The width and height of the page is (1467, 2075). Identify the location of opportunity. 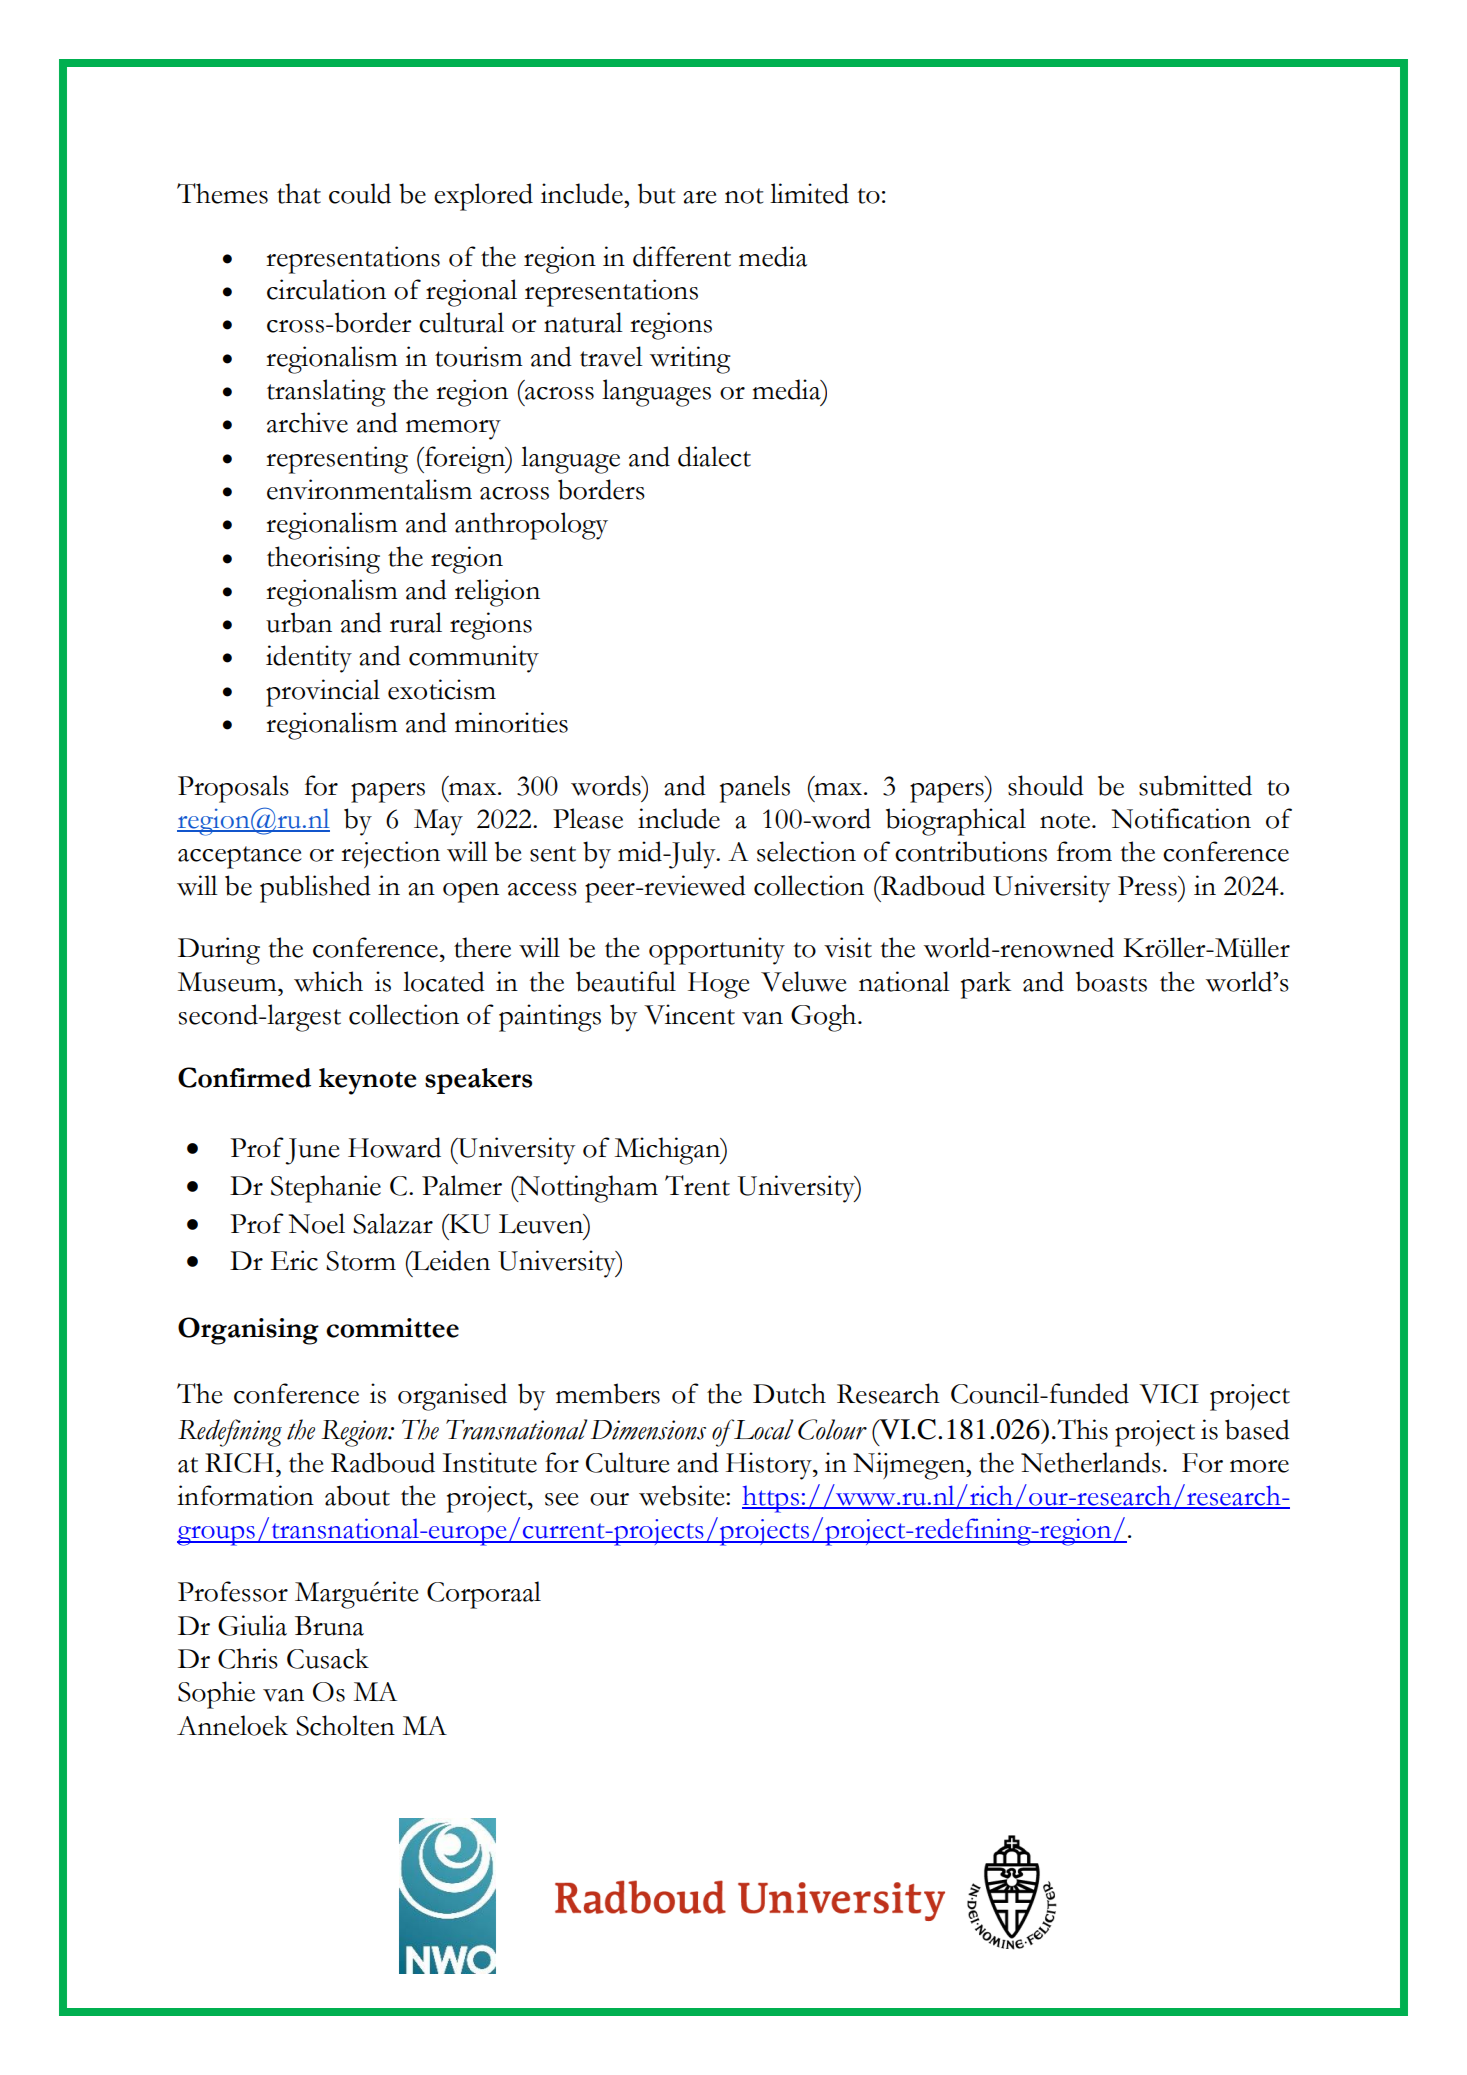
(717, 951).
